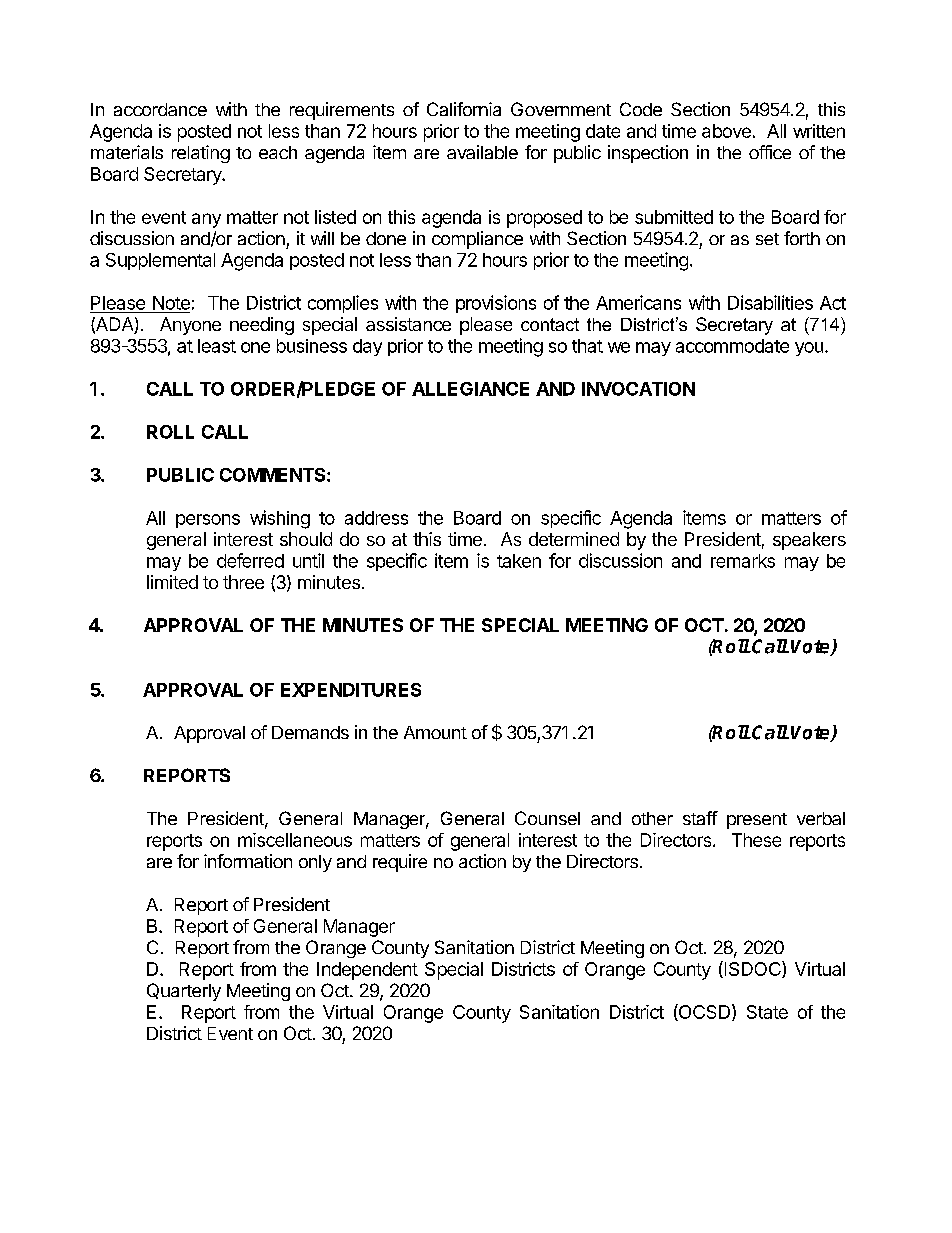  Describe the element at coordinates (743, 561) in the screenshot. I see `remarks` at that location.
